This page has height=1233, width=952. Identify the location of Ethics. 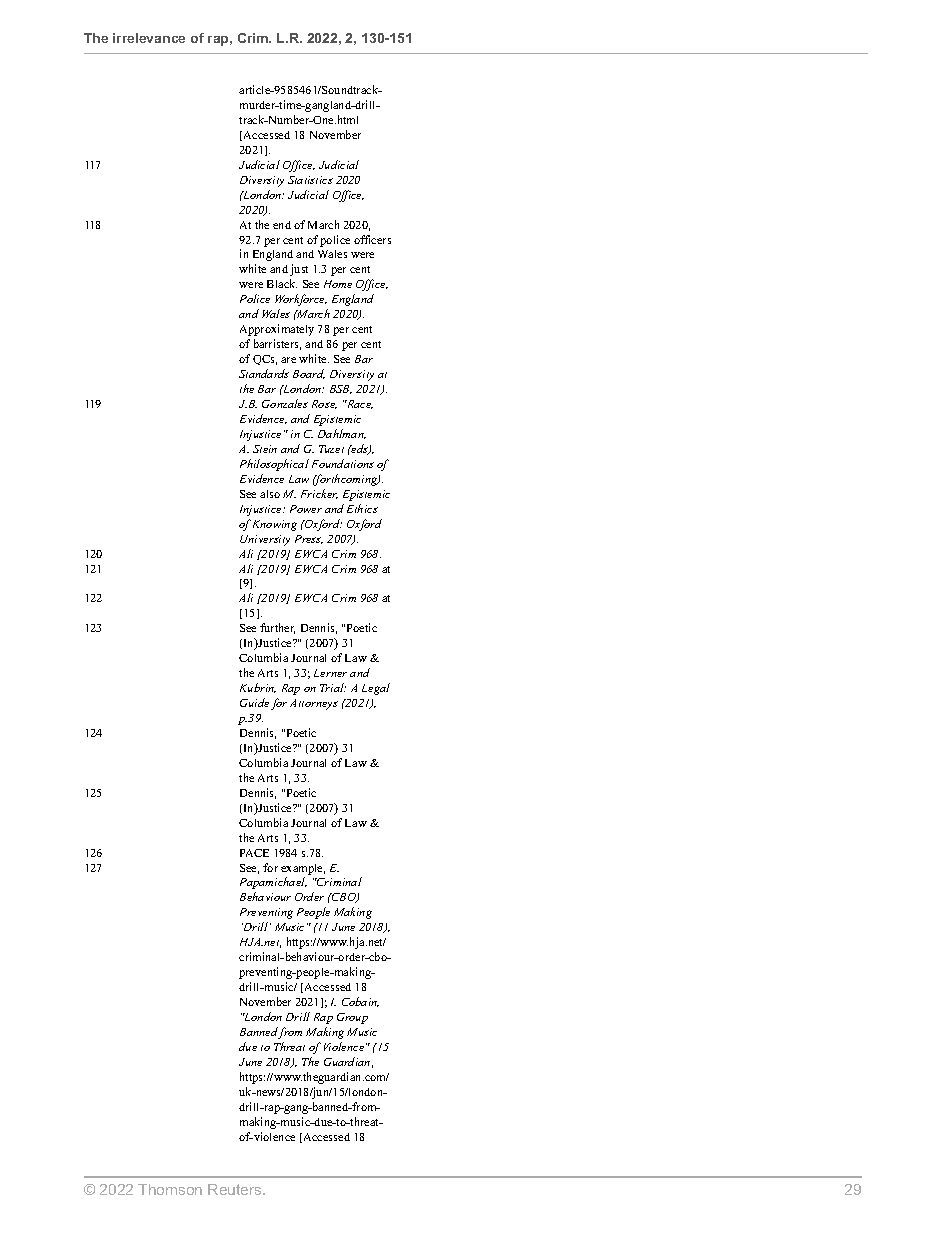
(362, 508).
